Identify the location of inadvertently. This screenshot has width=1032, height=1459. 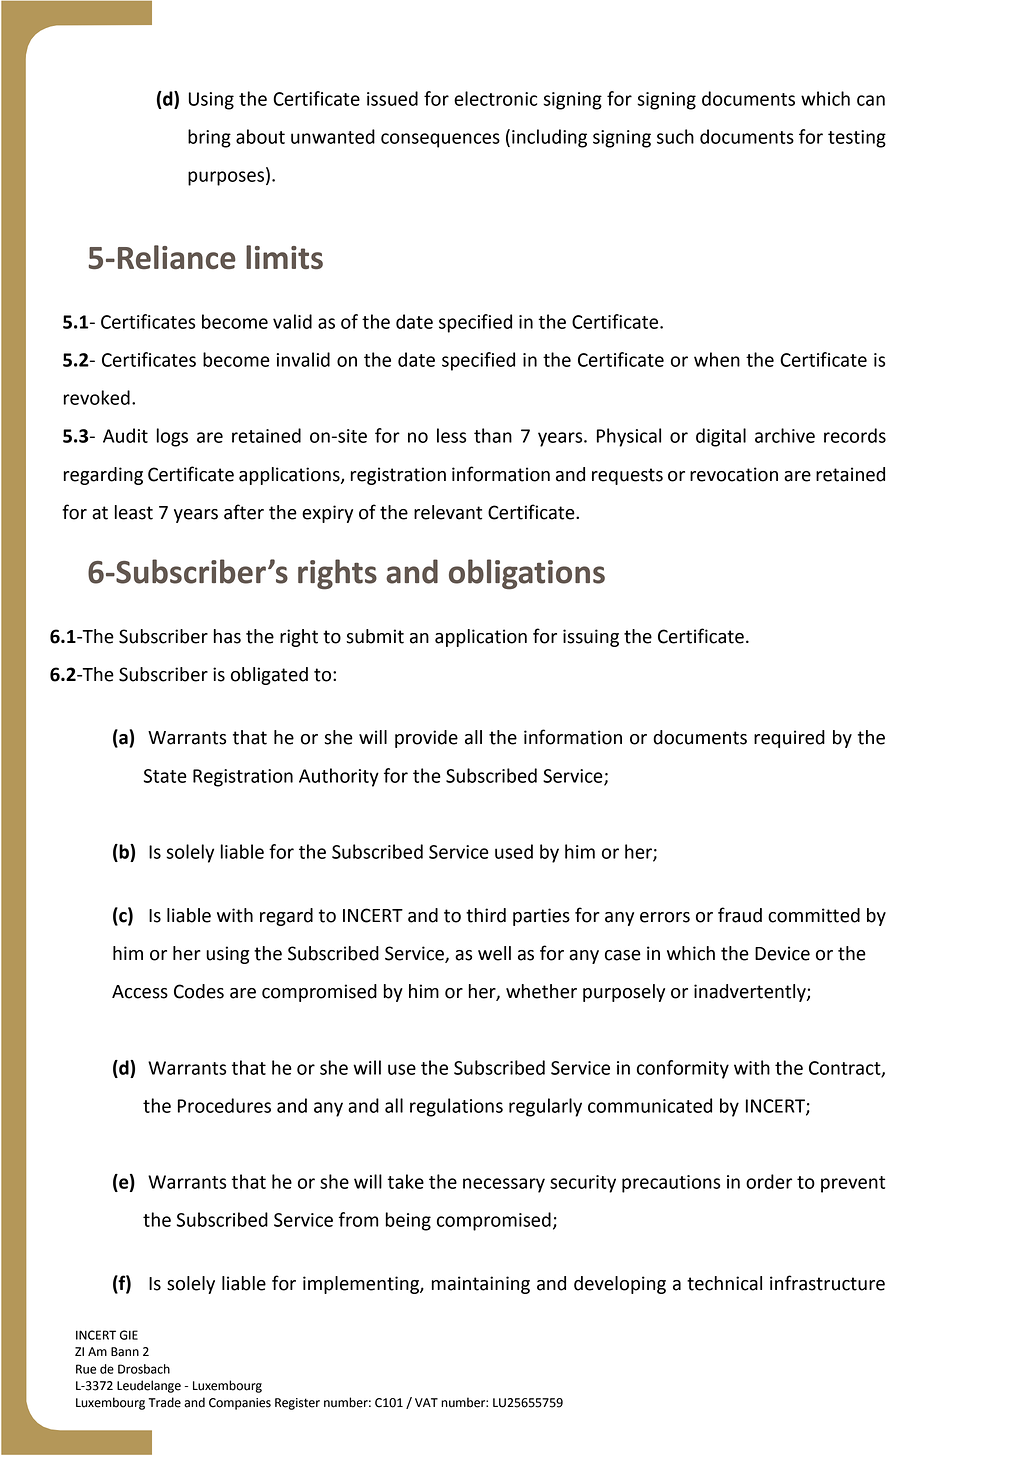
(751, 993).
